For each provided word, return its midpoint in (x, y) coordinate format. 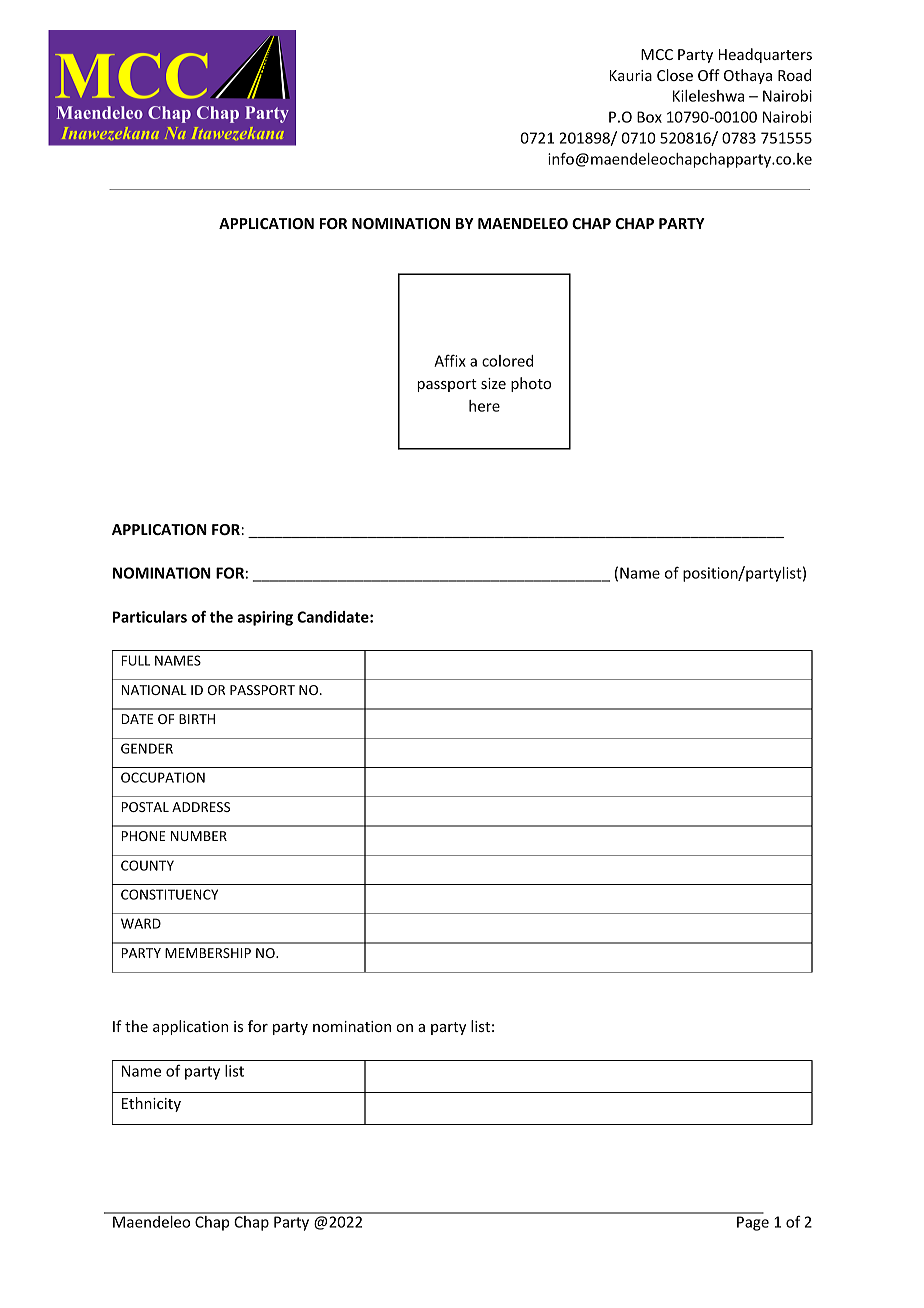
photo (531, 384)
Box (649, 117)
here (484, 406)
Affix (450, 360)
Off (709, 75)
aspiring (265, 618)
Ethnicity (151, 1104)
